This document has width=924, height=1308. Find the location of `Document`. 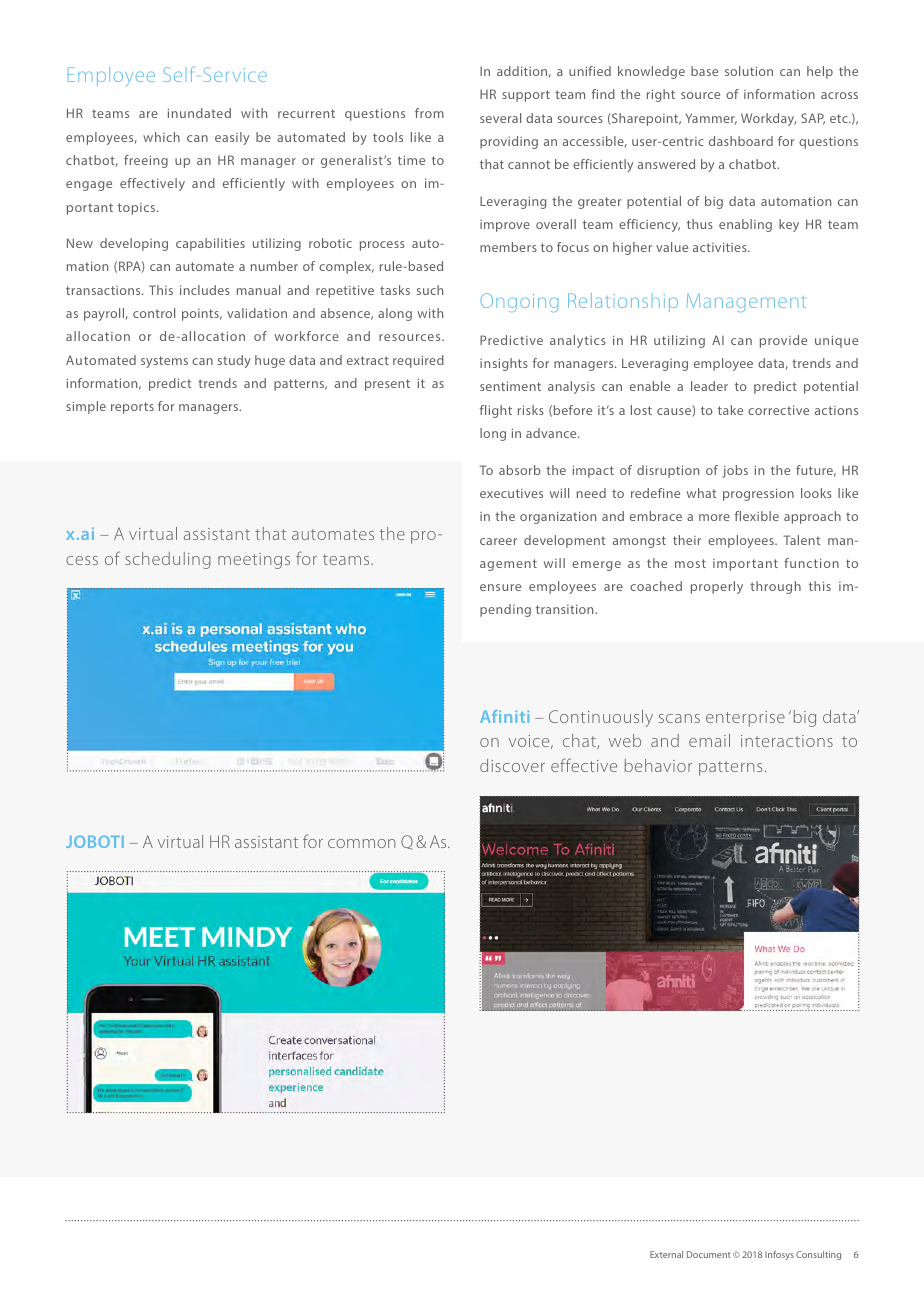

Document is located at coordinates (709, 1254).
